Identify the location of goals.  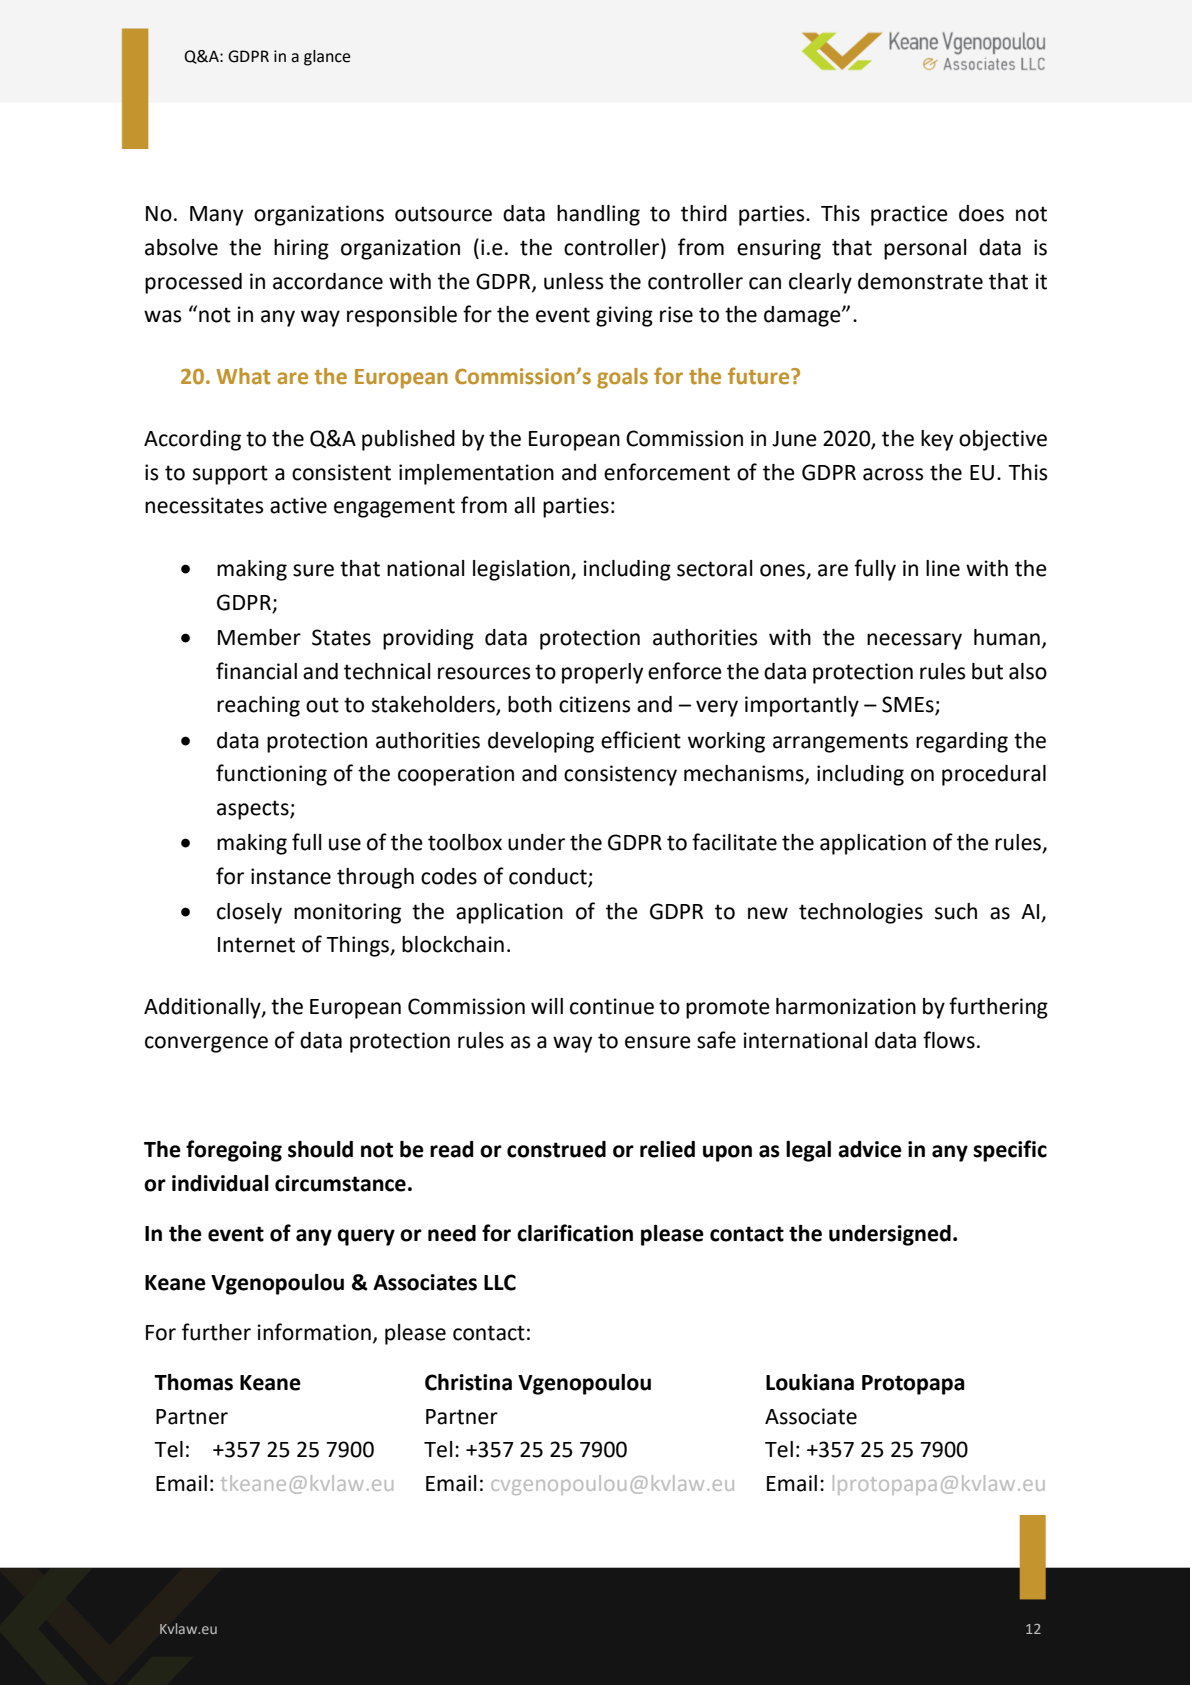
(622, 378).
